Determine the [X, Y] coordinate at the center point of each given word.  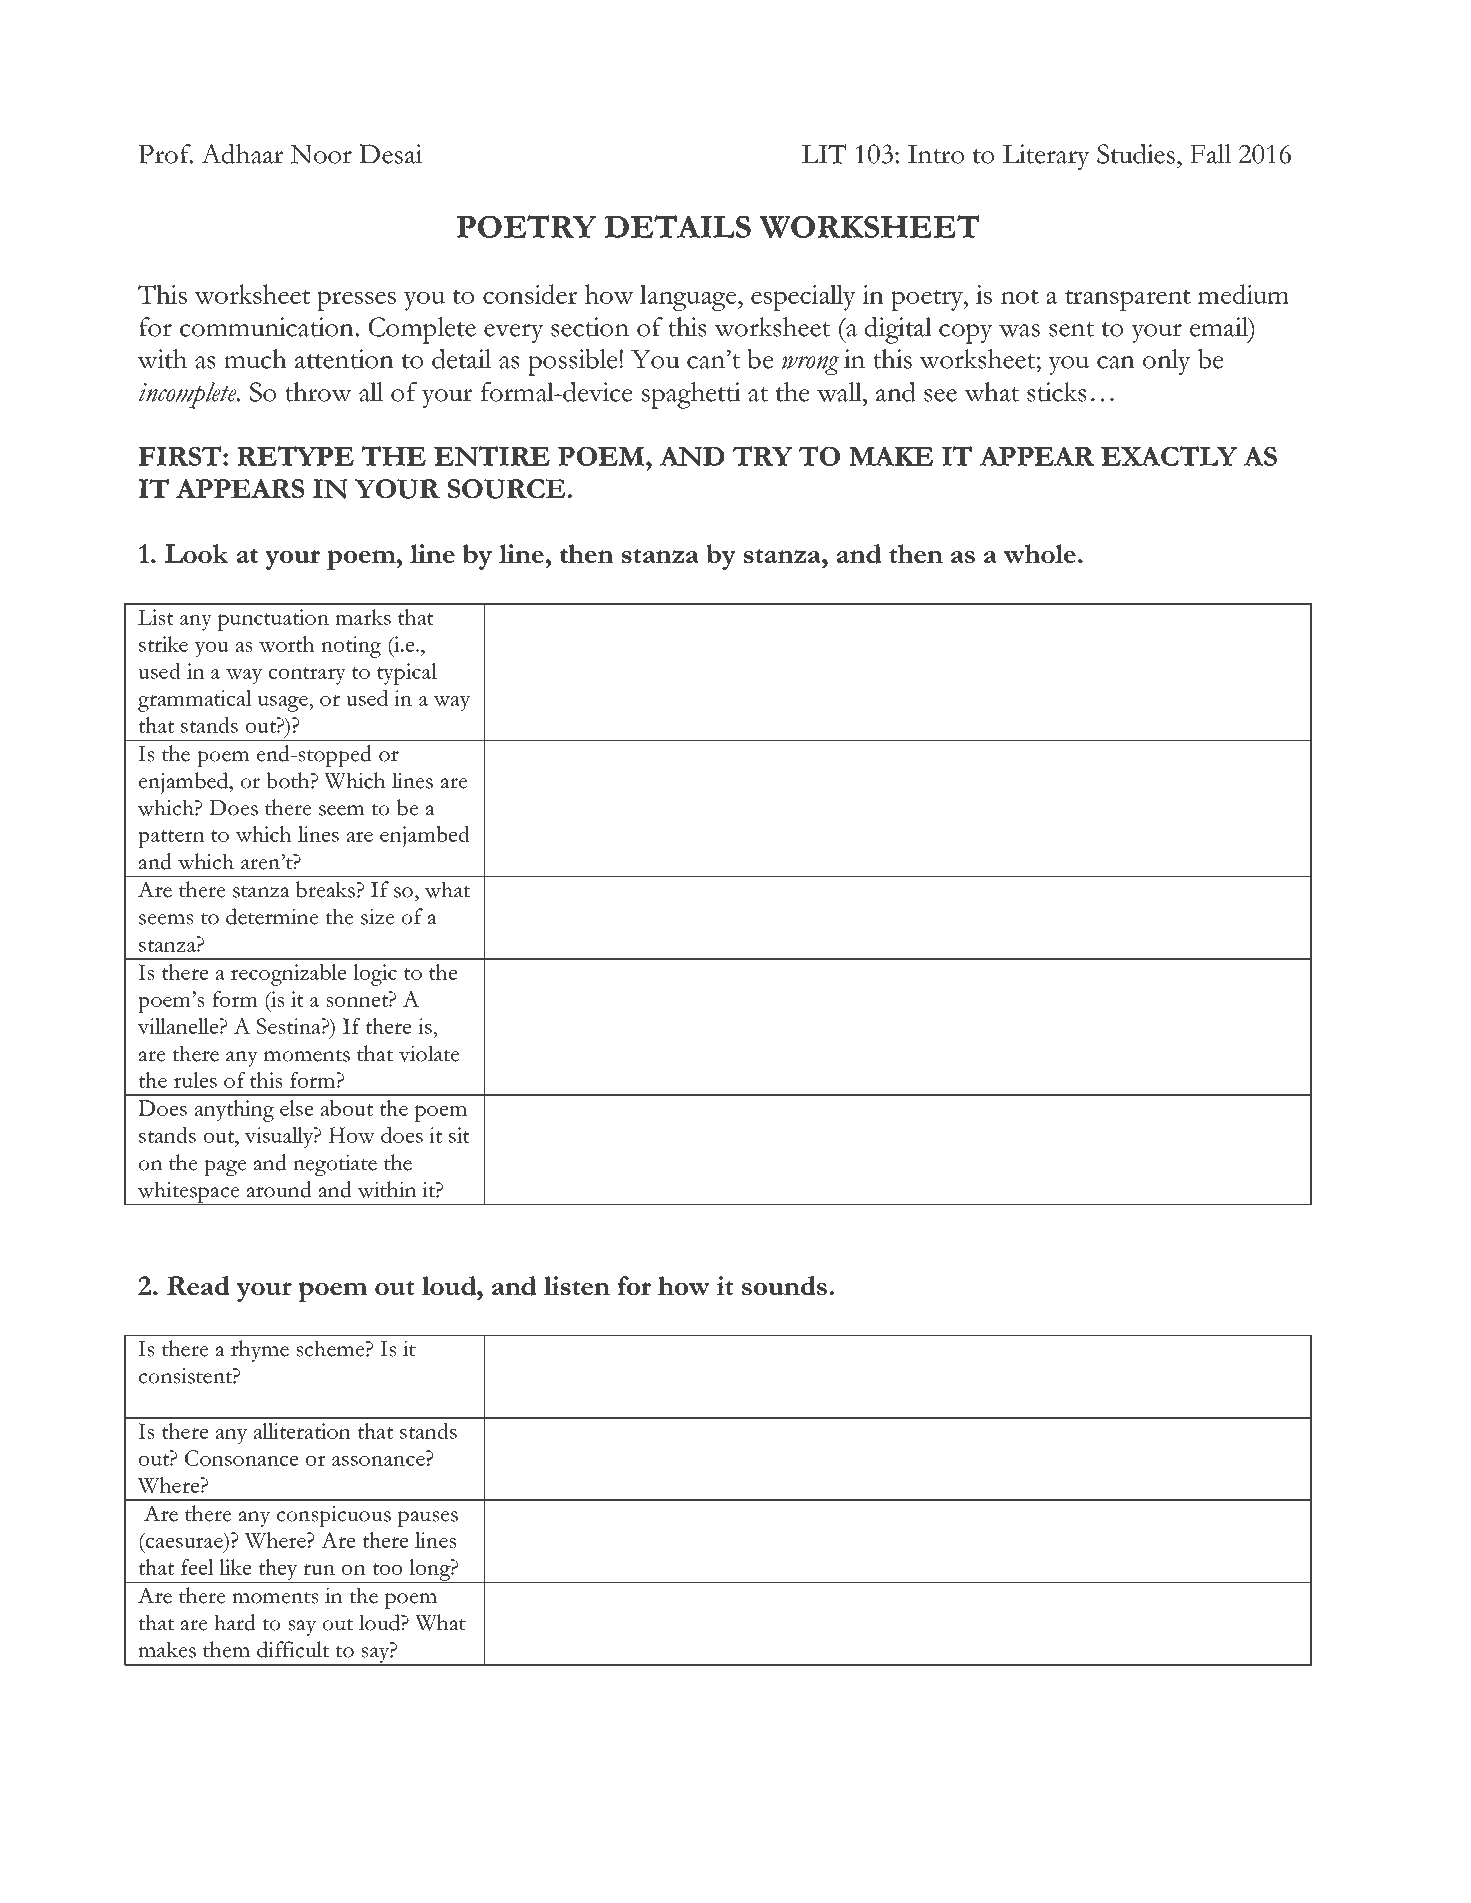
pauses [428, 1519]
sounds [784, 1286]
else [297, 1108]
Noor [321, 154]
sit [459, 1135]
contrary [307, 676]
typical [407, 674]
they [278, 1571]
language [689, 298]
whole [1040, 553]
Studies [1137, 154]
